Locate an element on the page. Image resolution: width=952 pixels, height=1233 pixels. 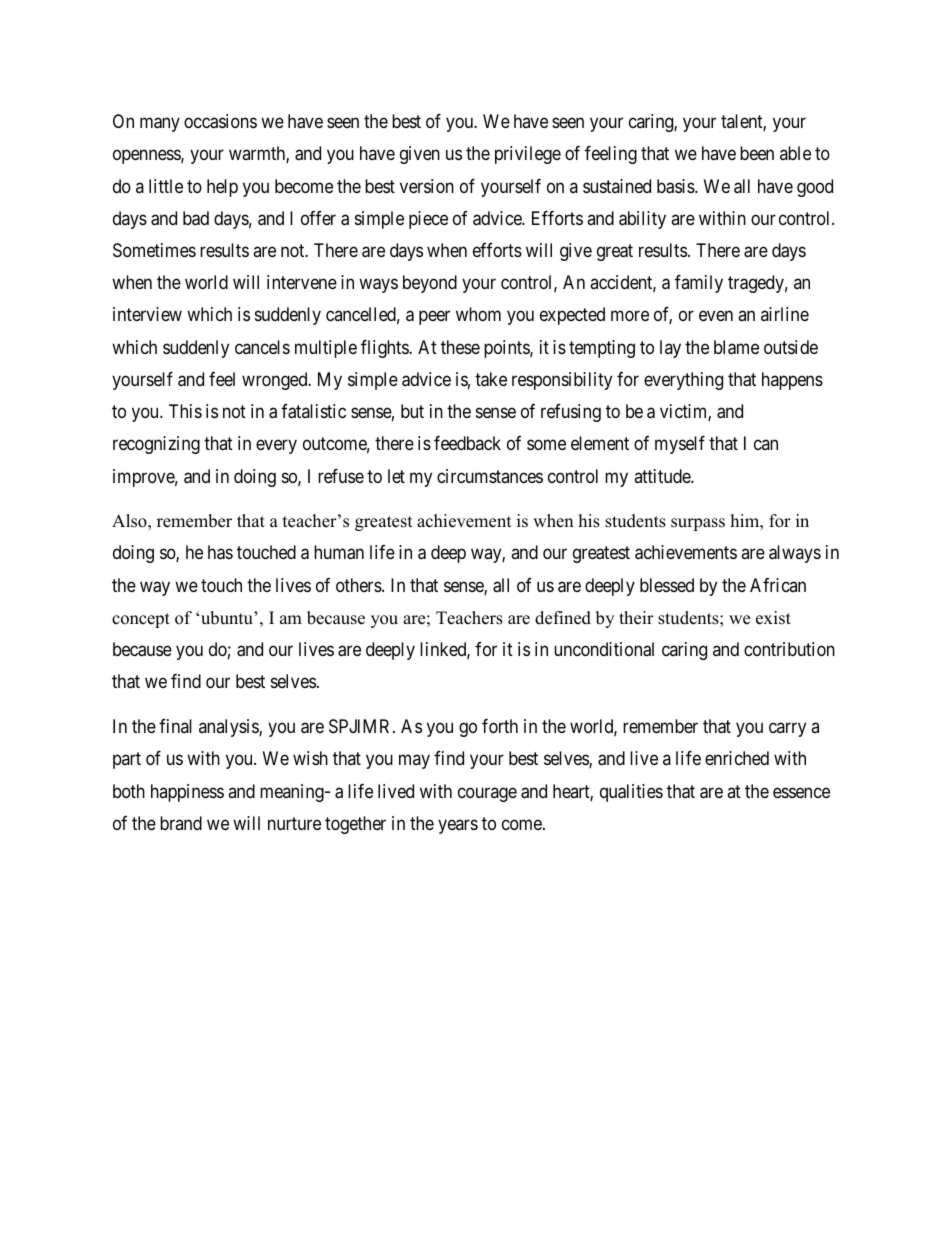
privilege is located at coordinates (528, 155).
